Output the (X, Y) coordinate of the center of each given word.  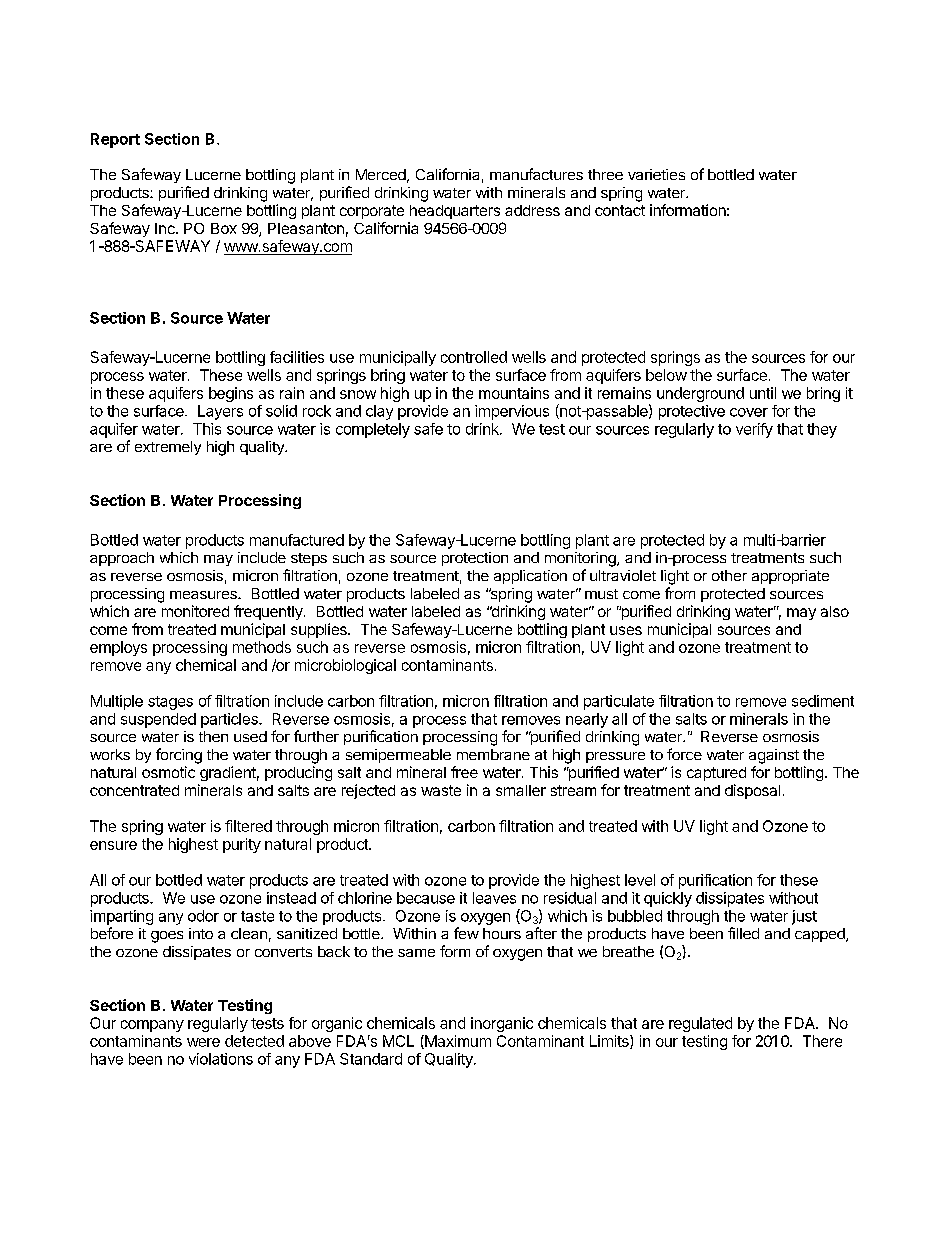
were (203, 1042)
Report (115, 140)
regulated (700, 1024)
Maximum (457, 1042)
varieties (656, 174)
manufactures (536, 174)
